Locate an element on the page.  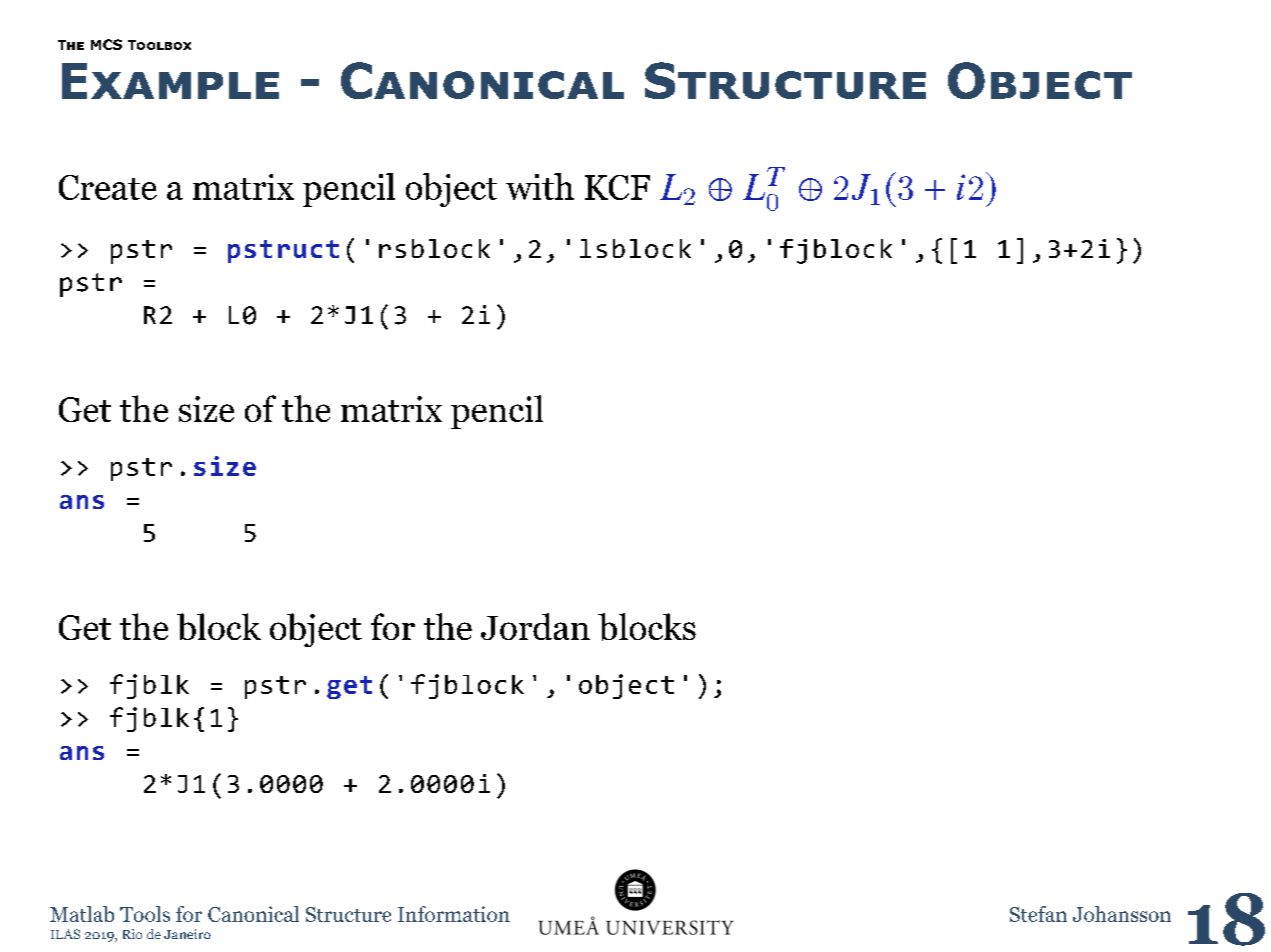
Jordan is located at coordinates (535, 626).
